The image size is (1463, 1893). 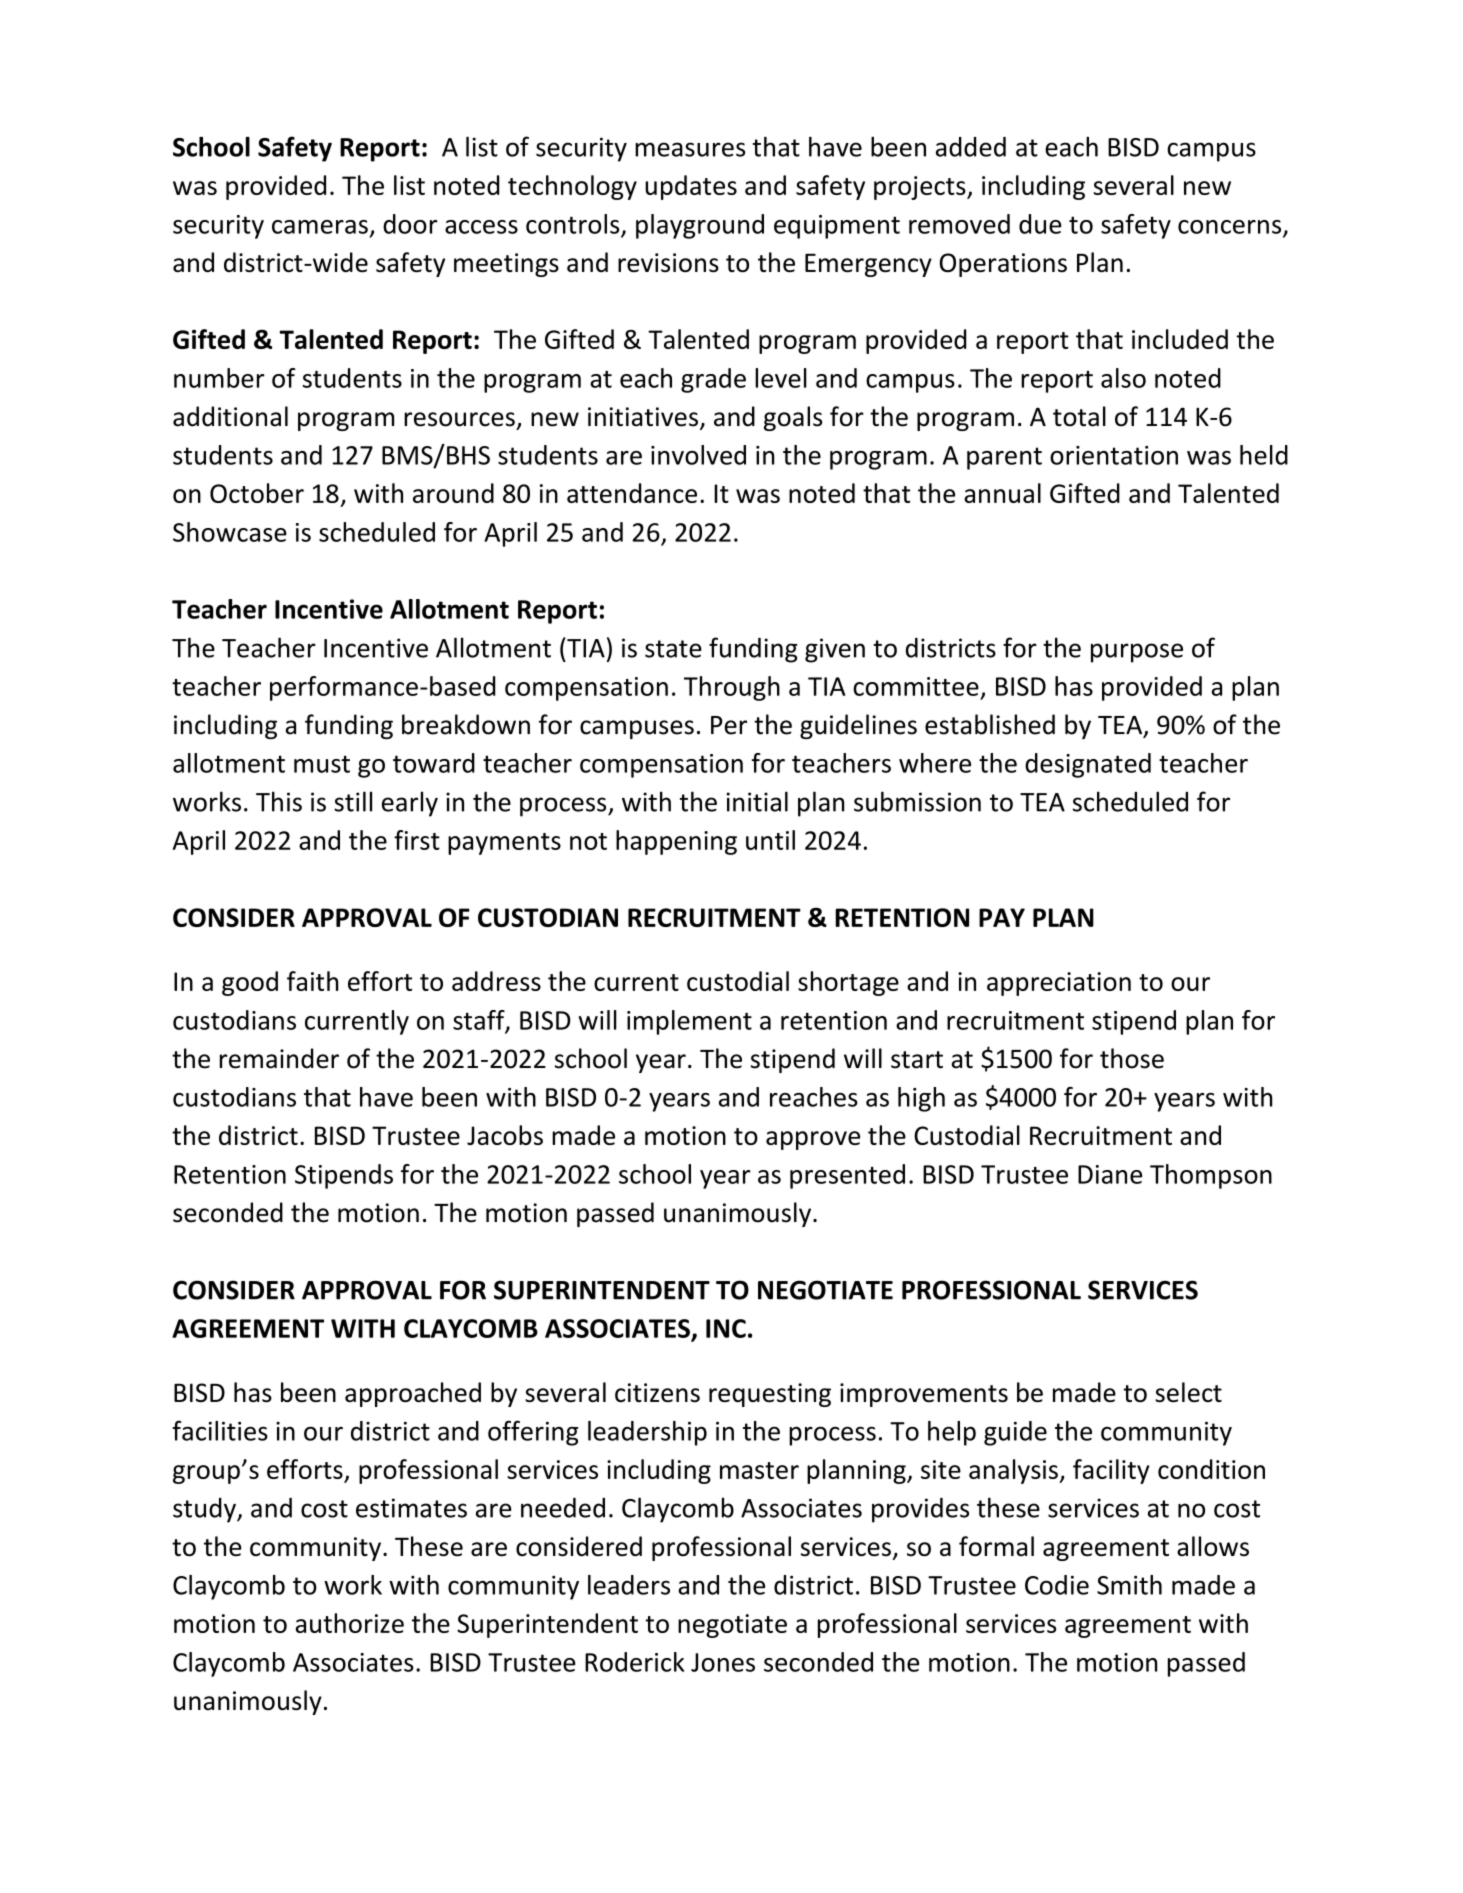 What do you see at coordinates (1040, 224) in the page?
I see `due` at bounding box center [1040, 224].
